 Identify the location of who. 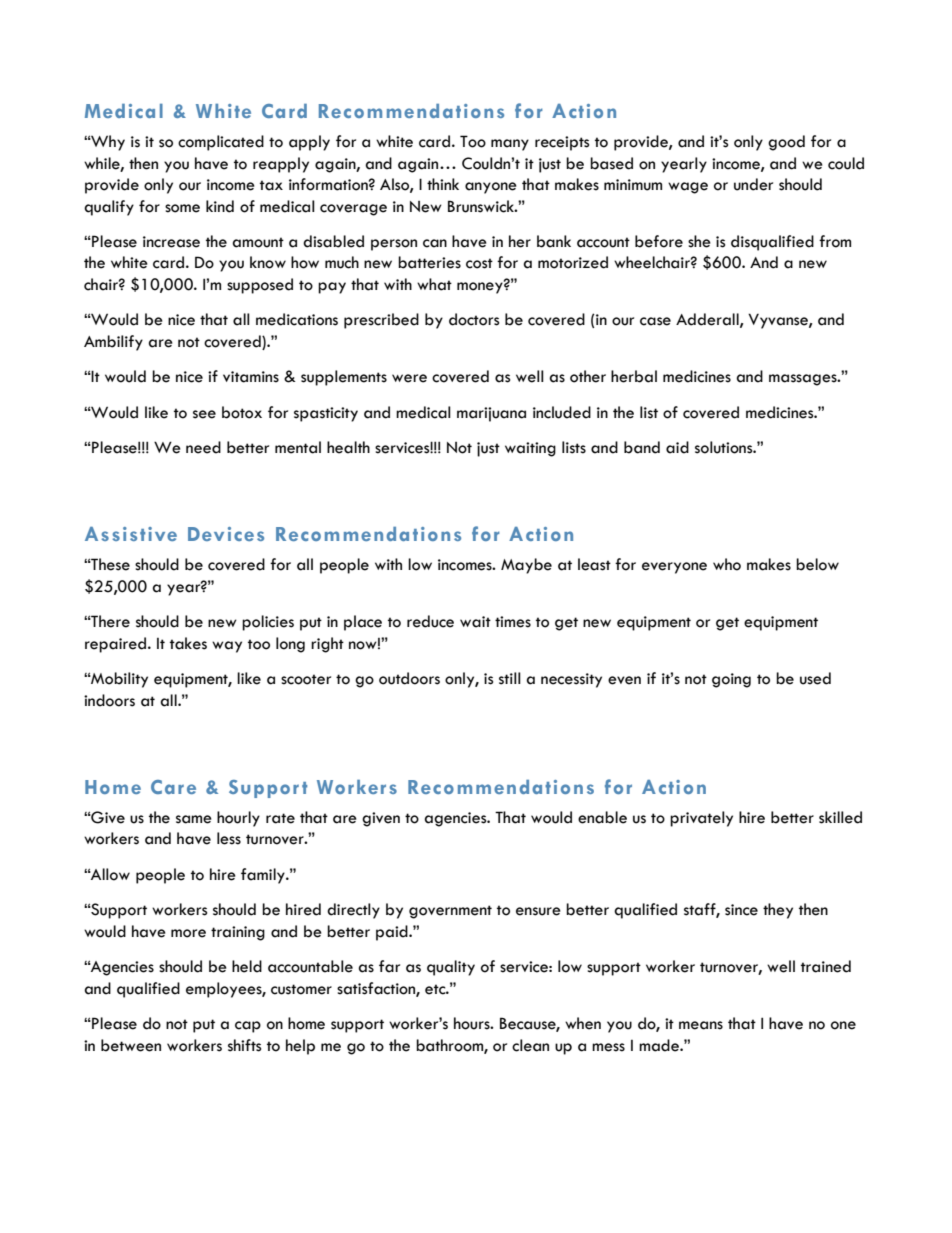
(727, 564).
